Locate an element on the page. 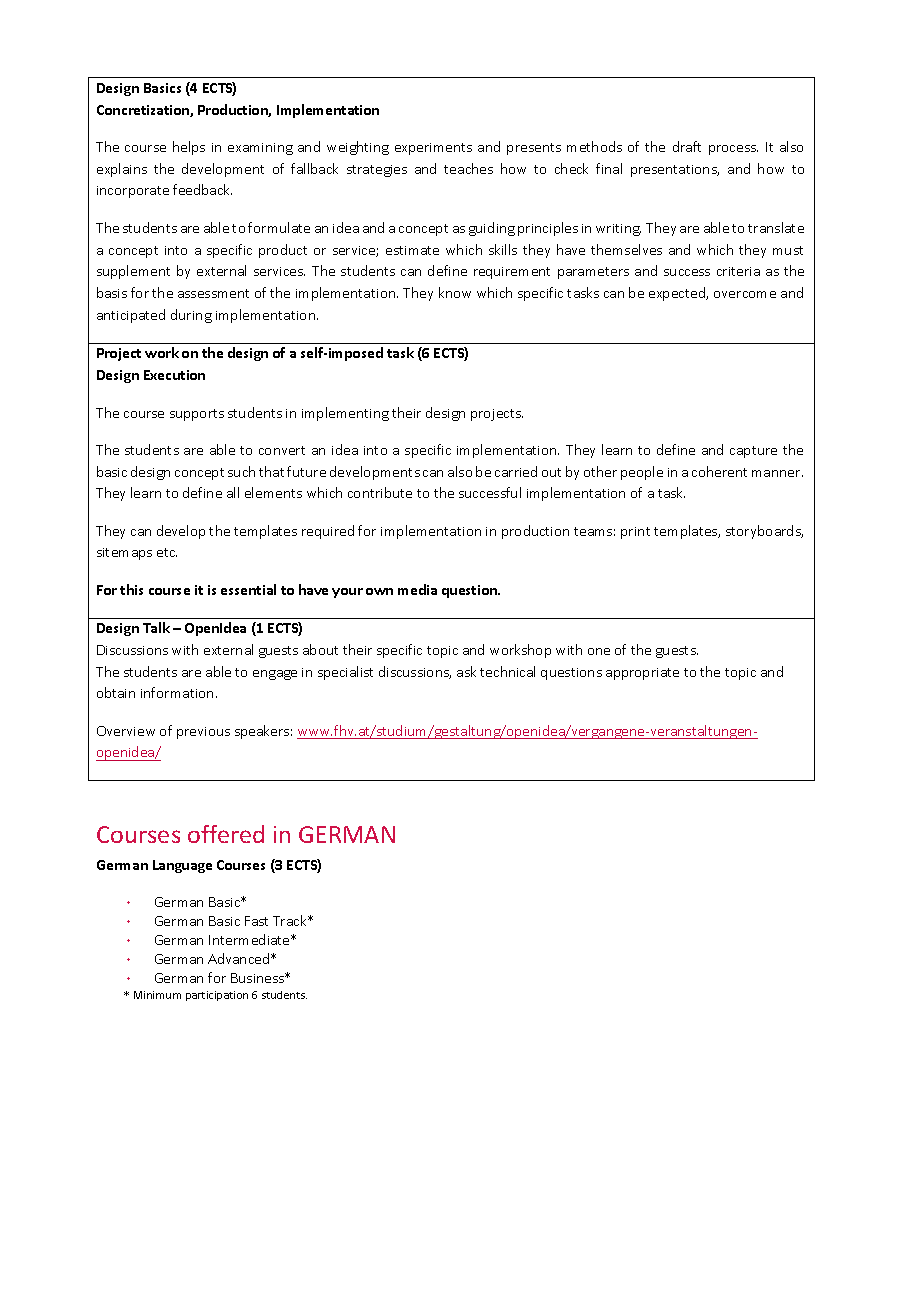  participation is located at coordinates (217, 996).
